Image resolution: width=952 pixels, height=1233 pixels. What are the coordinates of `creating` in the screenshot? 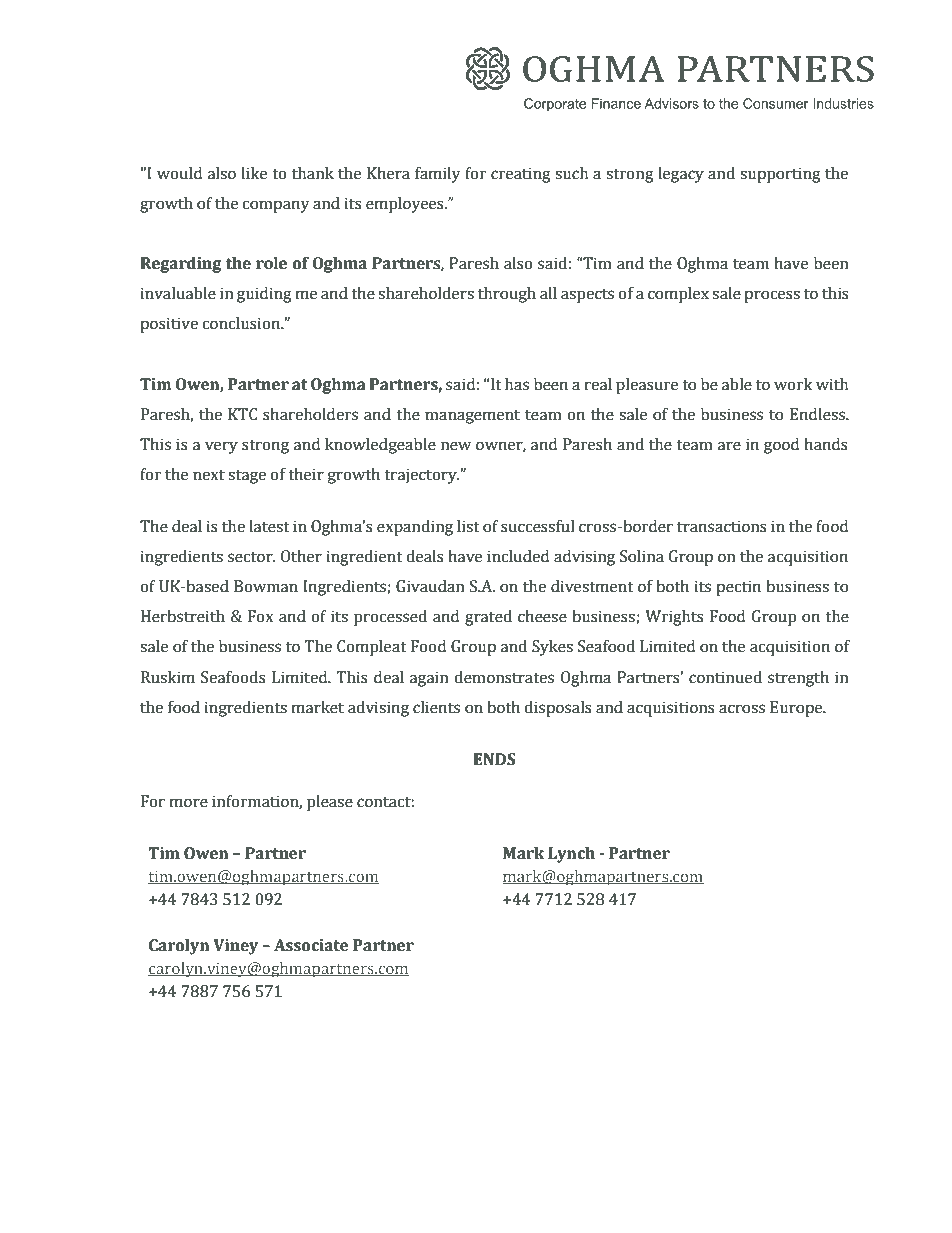 It's located at (521, 175).
